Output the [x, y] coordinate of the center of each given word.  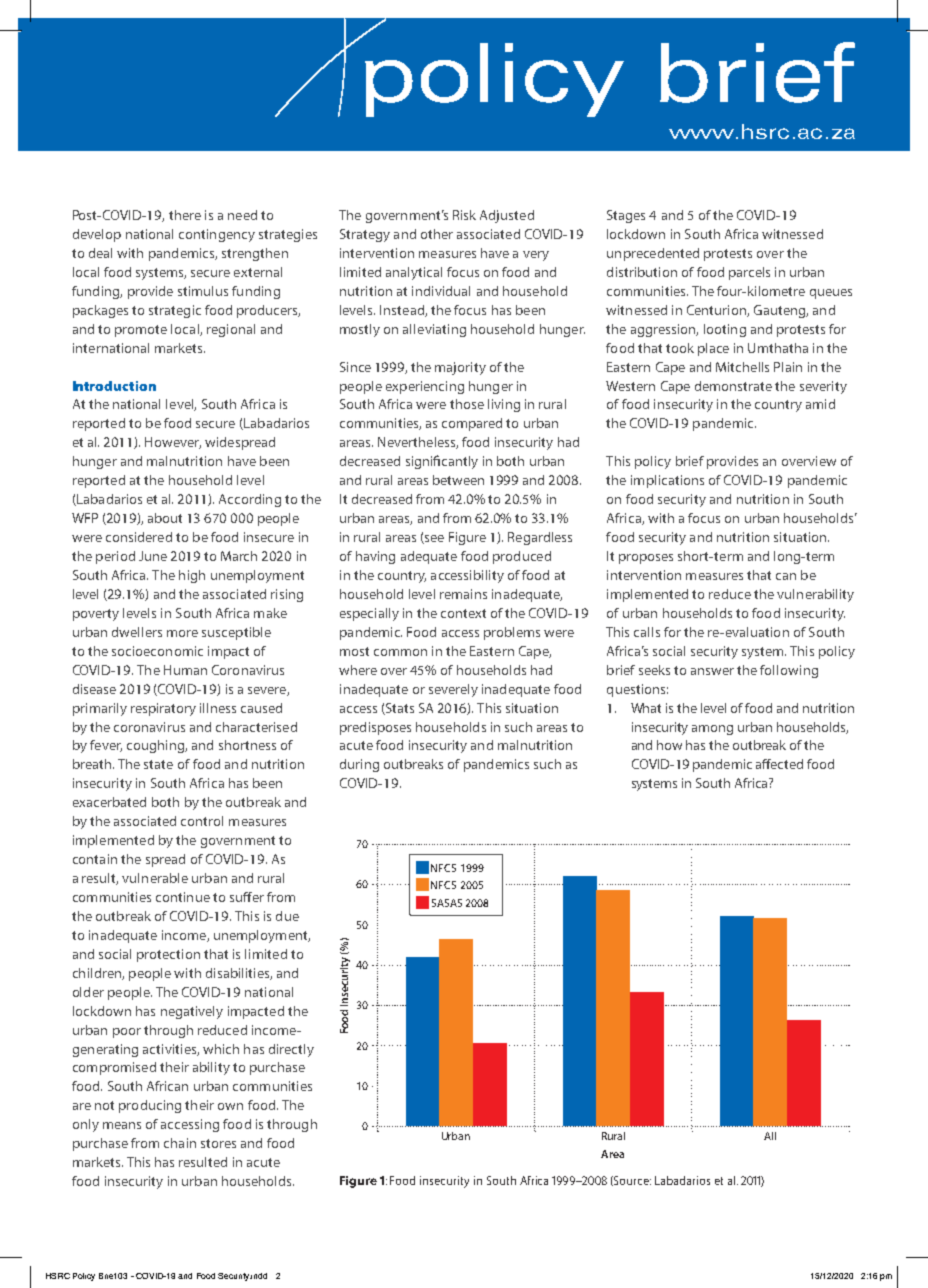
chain [180, 1143]
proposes [646, 559]
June [153, 556]
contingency [217, 235]
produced [522, 557]
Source [631, 1181]
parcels [749, 273]
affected [779, 764]
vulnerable [155, 878]
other [437, 234]
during [359, 765]
